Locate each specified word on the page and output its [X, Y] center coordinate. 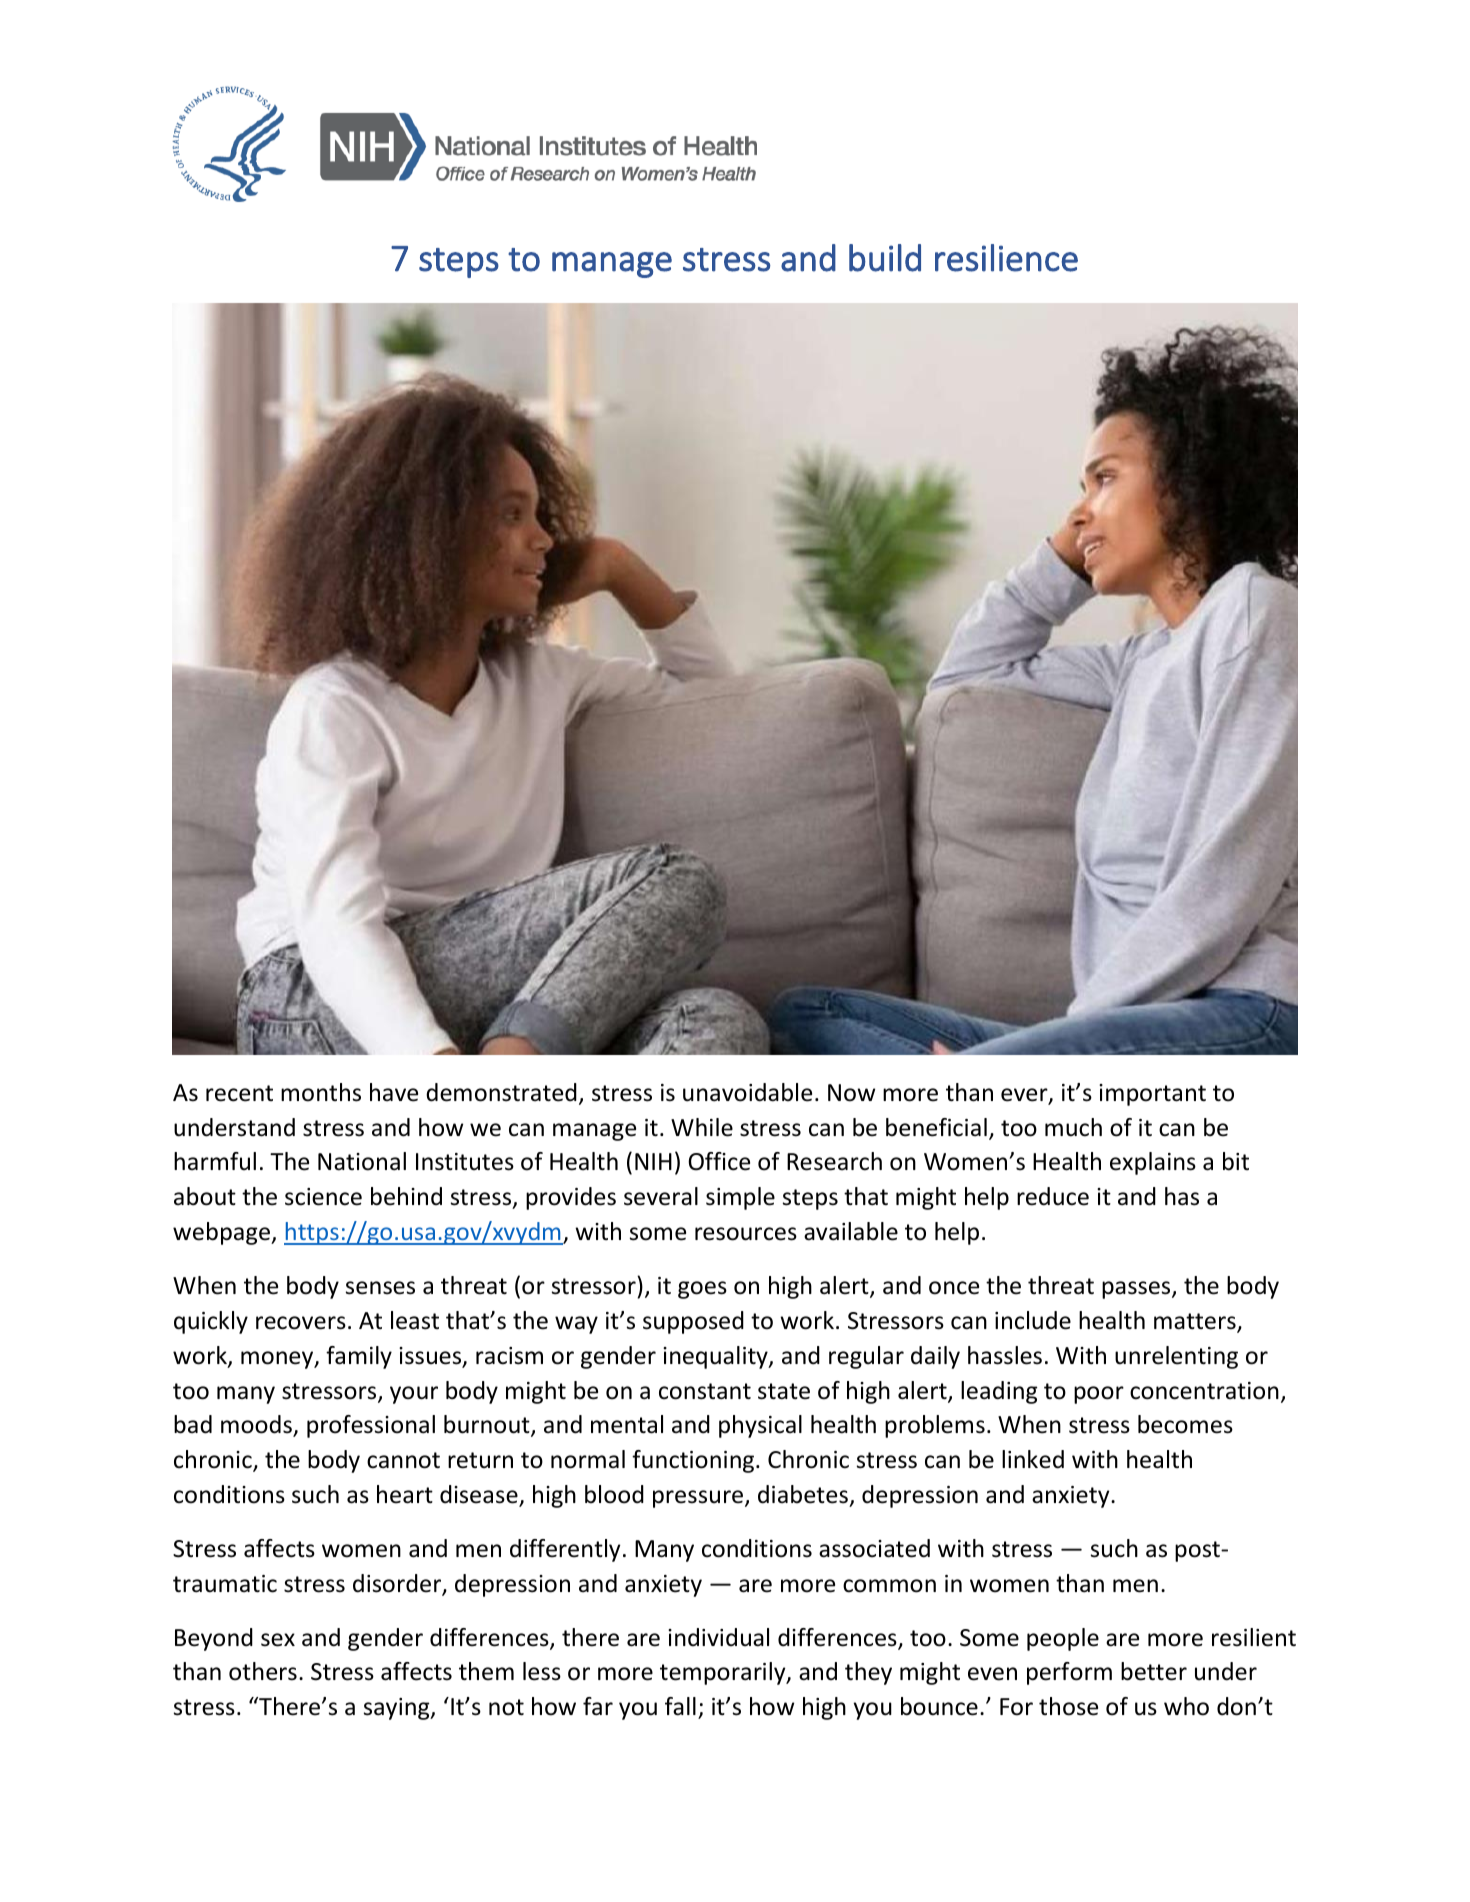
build [885, 258]
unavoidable [747, 1092]
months [321, 1092]
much [1073, 1127]
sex [278, 1640]
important [1152, 1095]
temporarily [724, 1673]
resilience [1006, 258]
